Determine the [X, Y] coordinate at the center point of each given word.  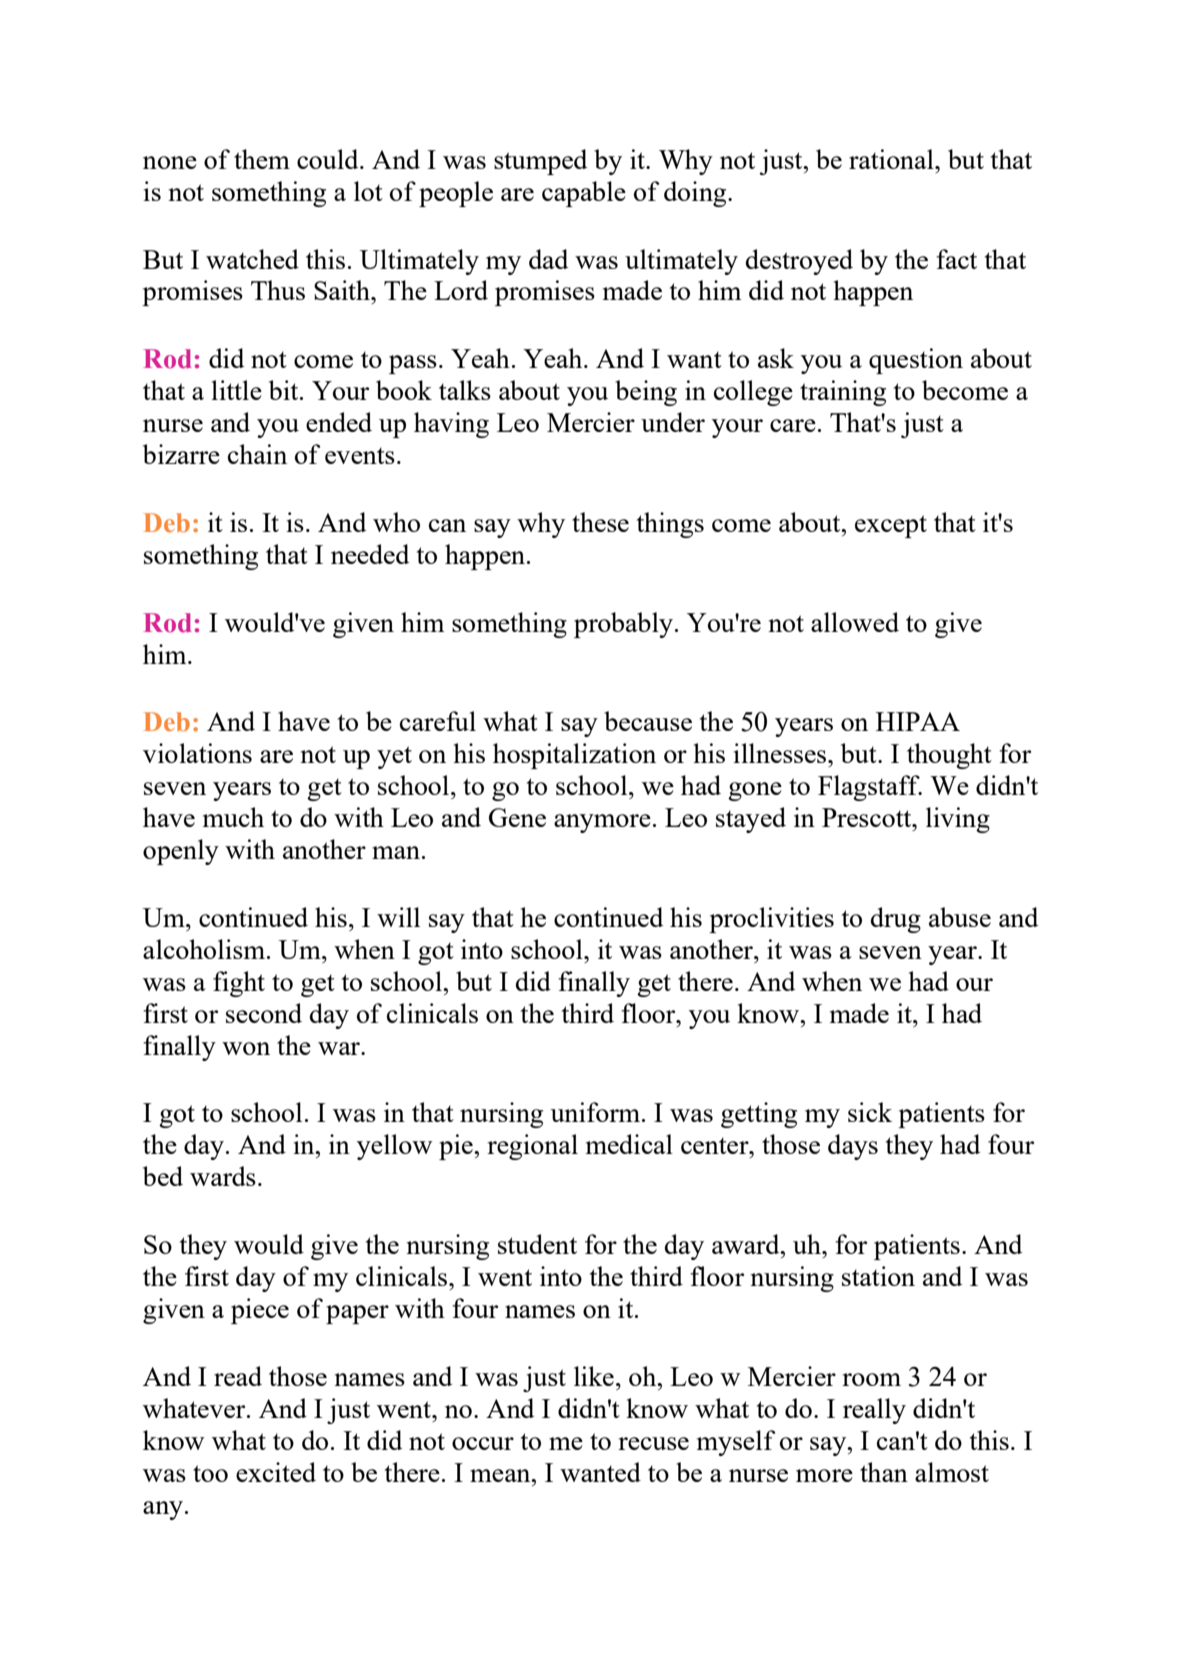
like [594, 1376]
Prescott [868, 817]
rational [892, 159]
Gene [517, 817]
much [233, 817]
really [874, 1411]
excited [276, 1472]
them [262, 159]
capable [584, 194]
